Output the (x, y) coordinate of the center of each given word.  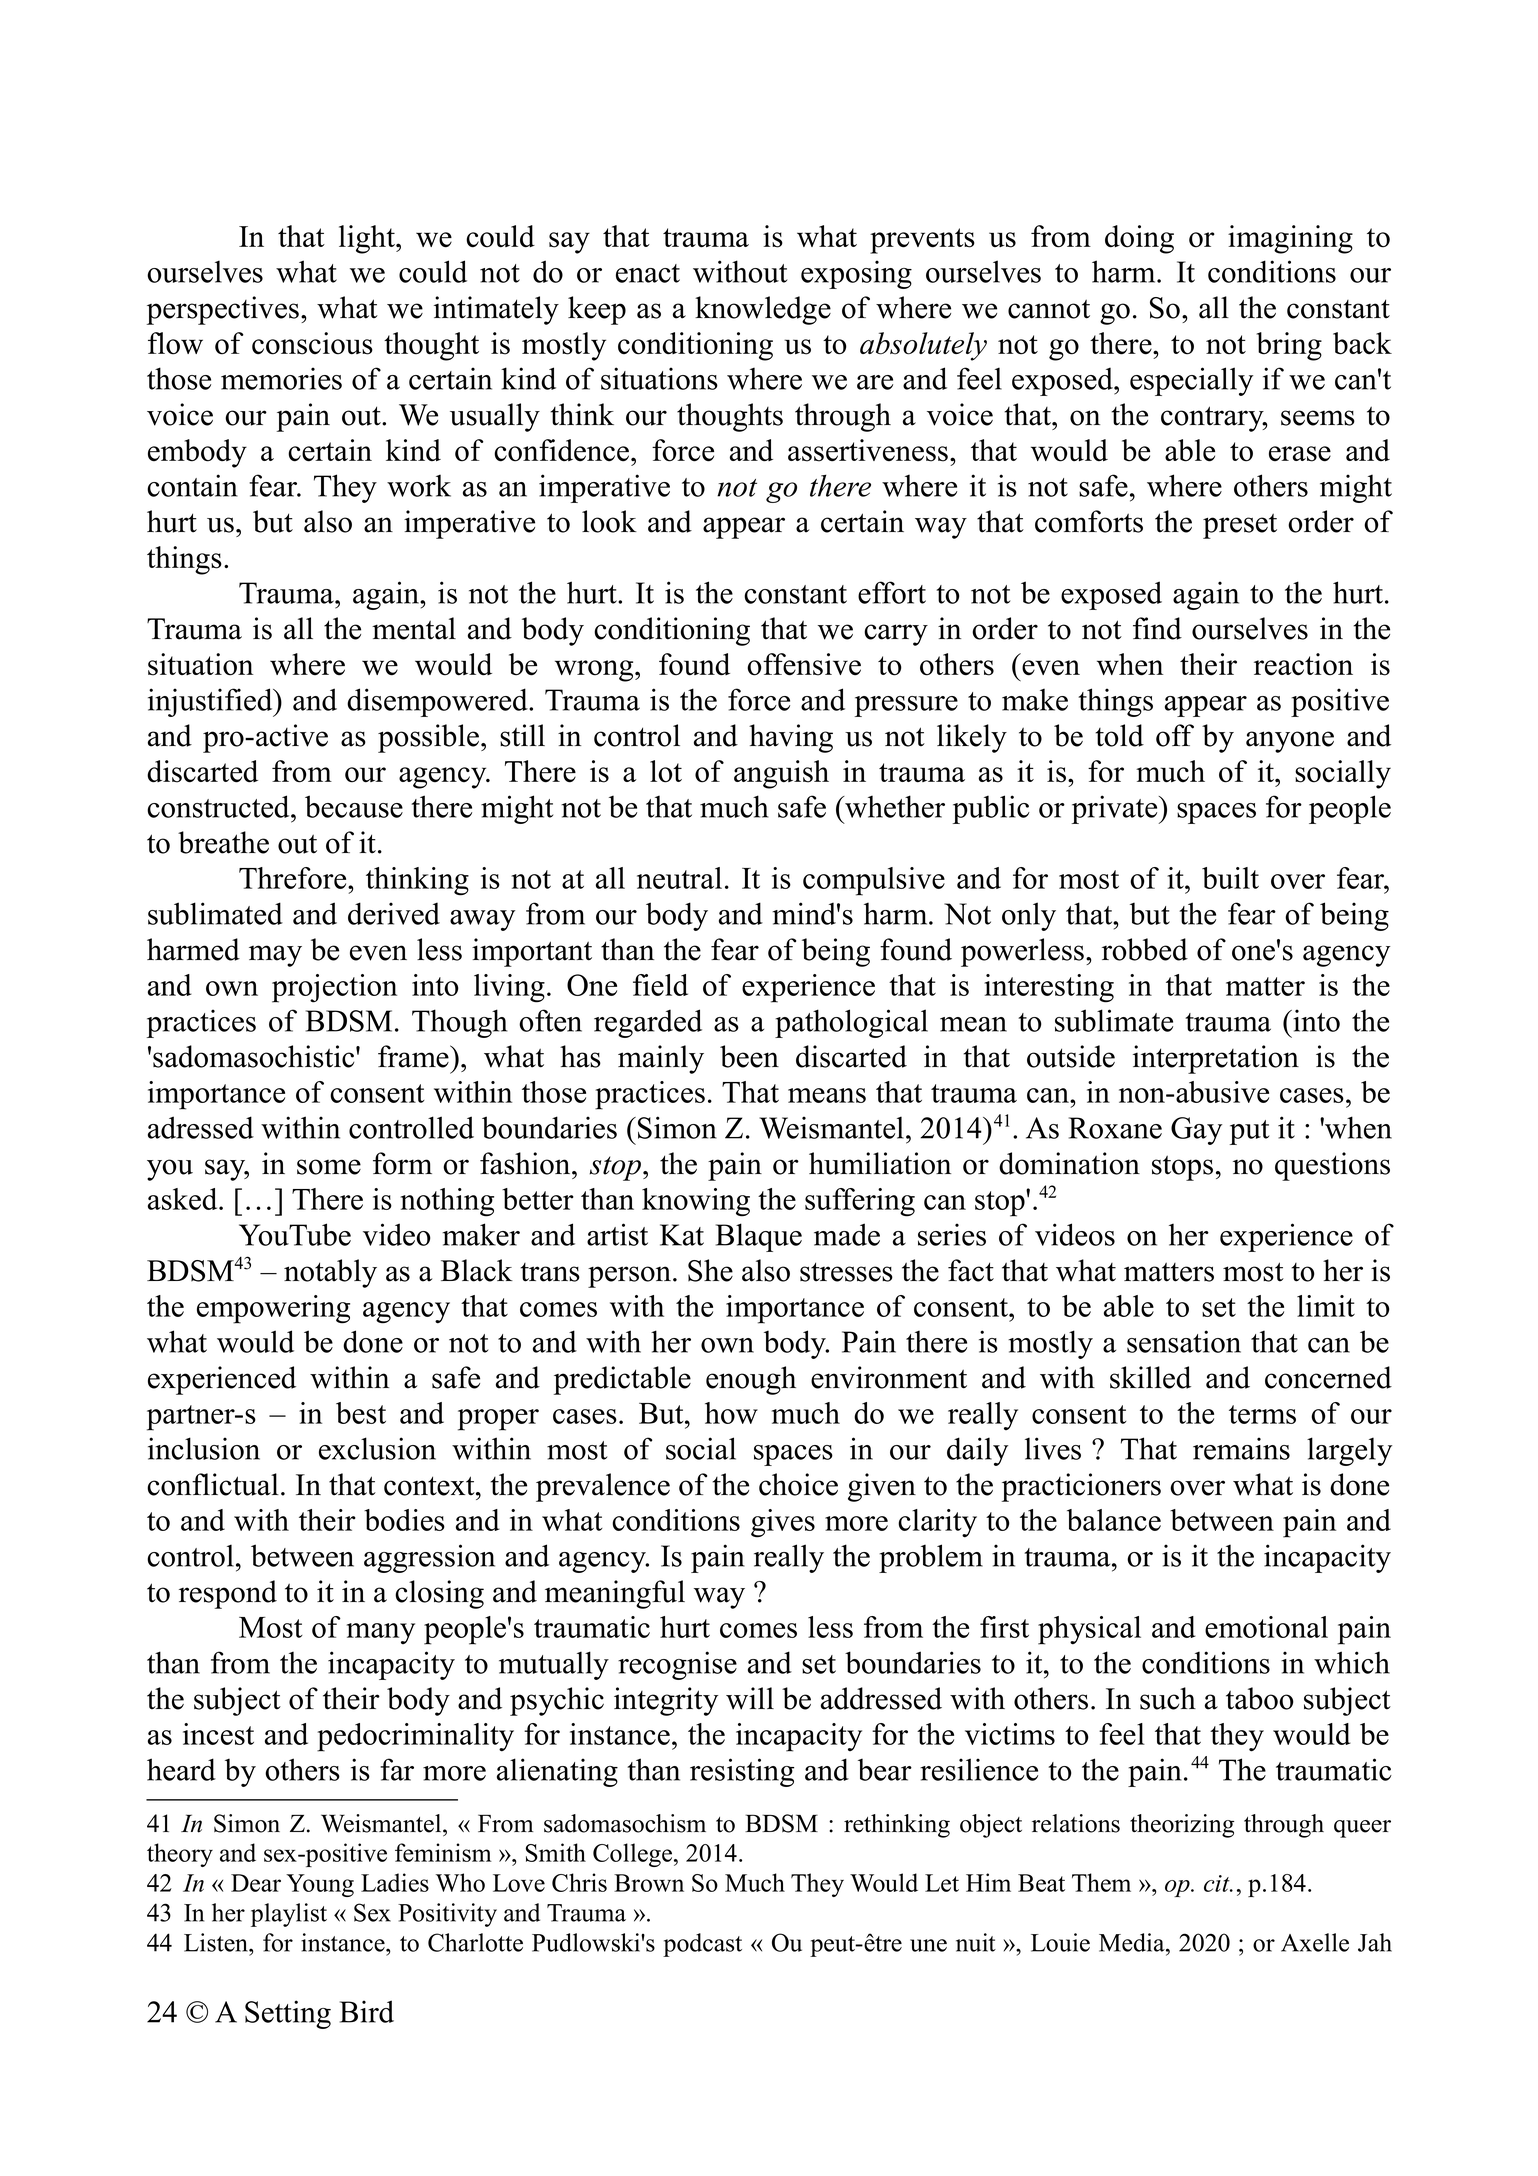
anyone (1290, 742)
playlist (289, 1915)
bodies (404, 1520)
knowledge (763, 310)
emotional (1266, 1627)
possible (428, 738)
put (1250, 1132)
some (329, 1167)
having (791, 738)
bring (1289, 346)
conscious (312, 343)
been (749, 1056)
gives (783, 1523)
